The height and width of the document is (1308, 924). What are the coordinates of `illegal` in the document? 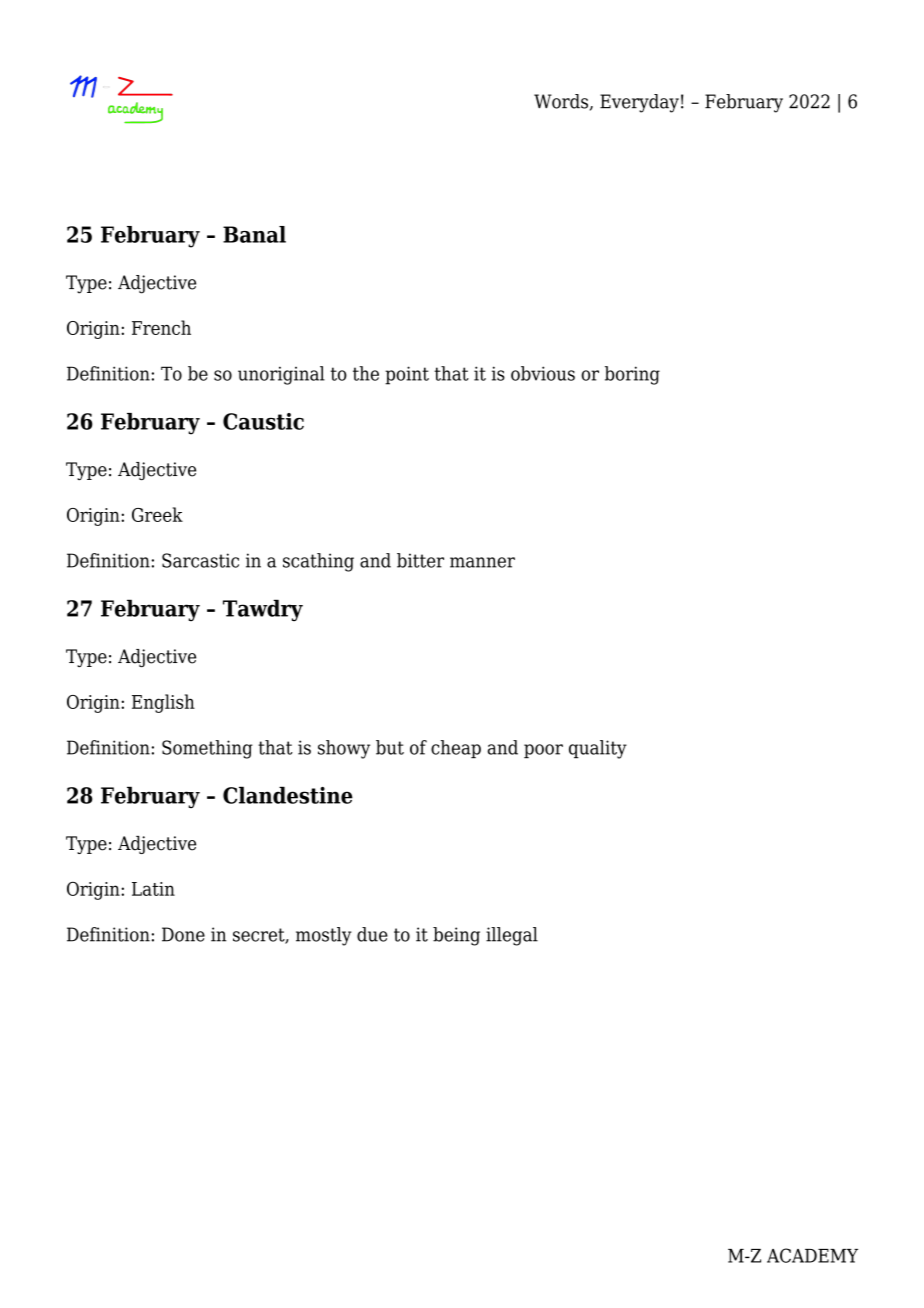 It's located at (512, 936).
